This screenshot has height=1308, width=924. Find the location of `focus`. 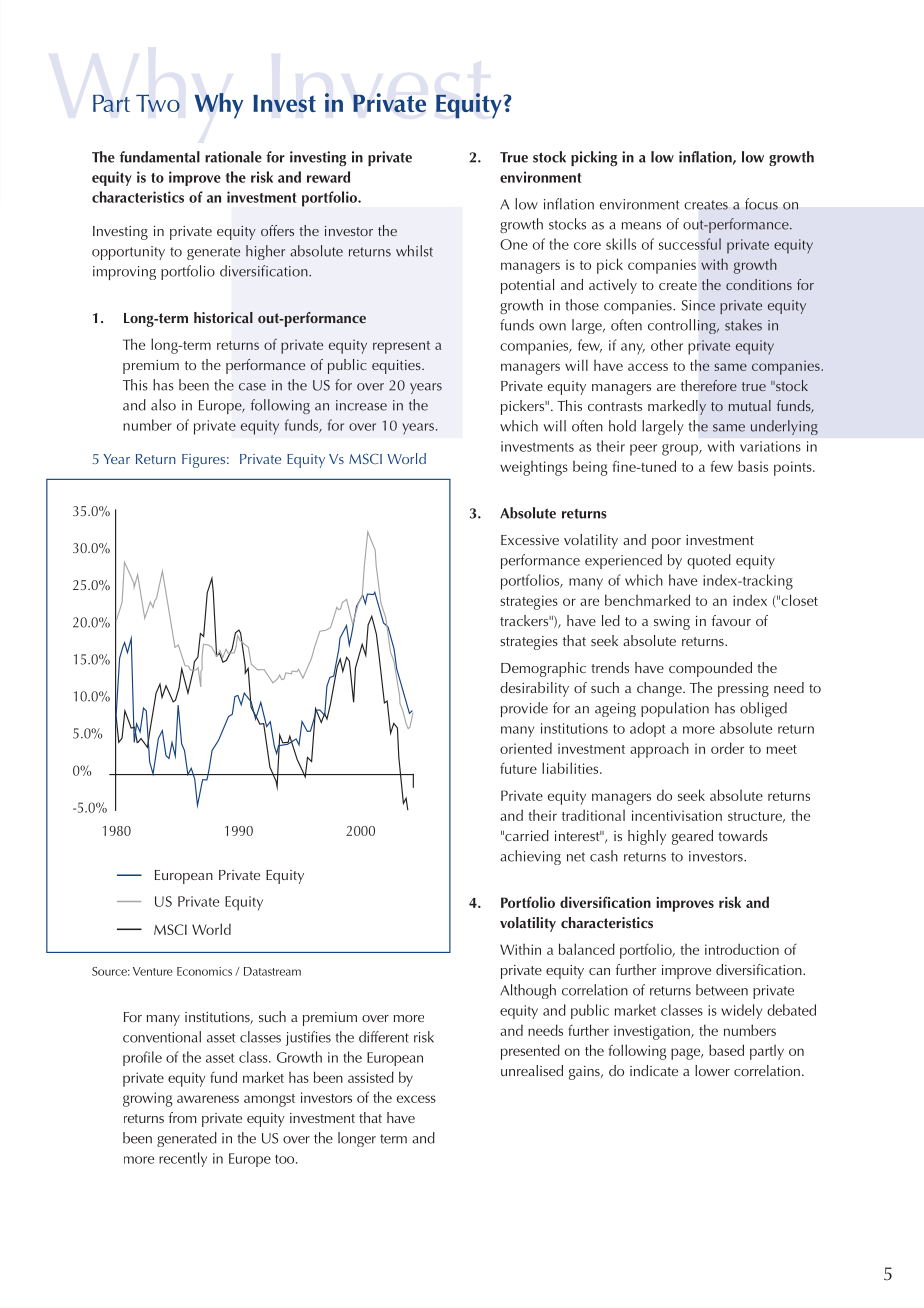

focus is located at coordinates (761, 204).
